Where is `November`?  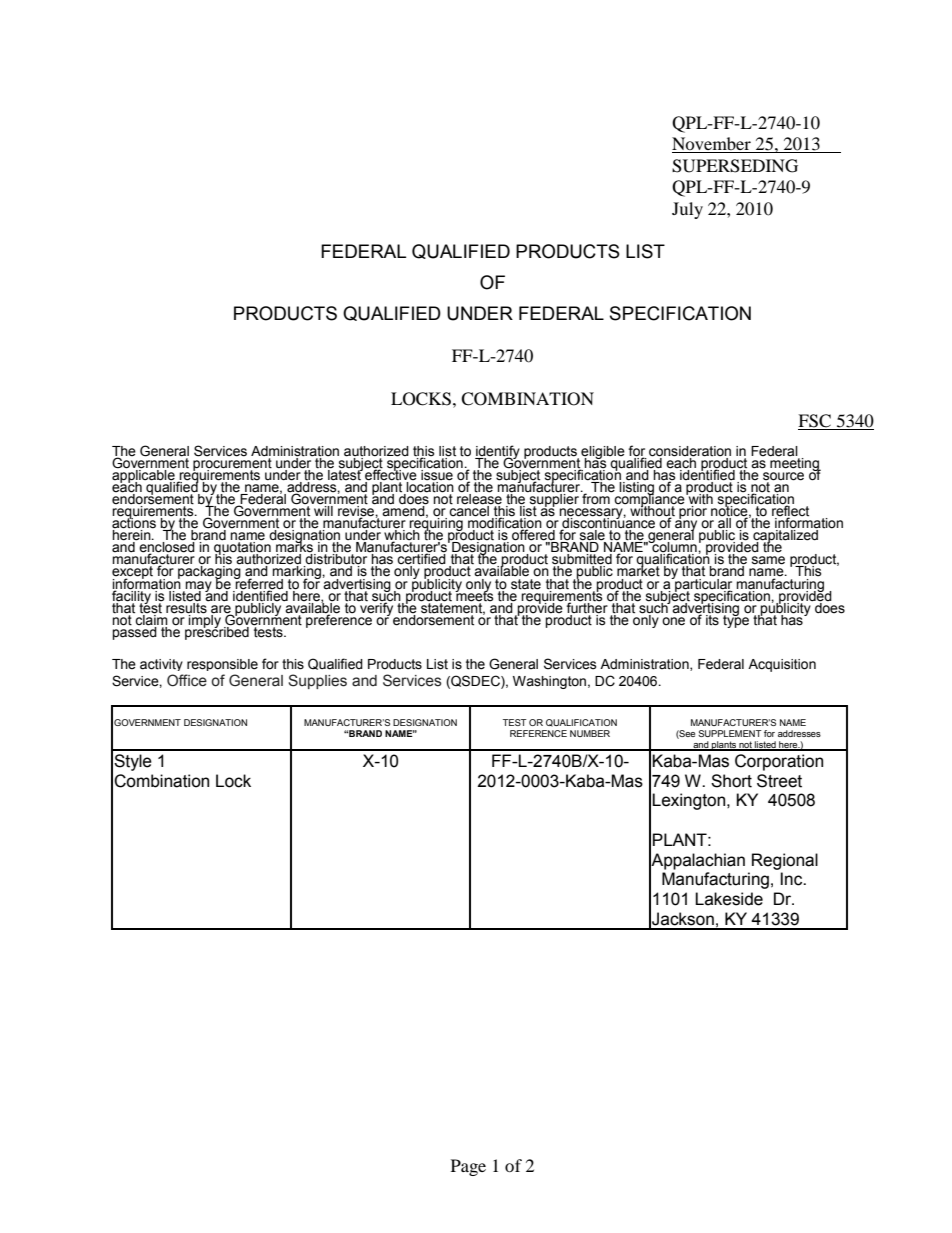
November is located at coordinates (712, 145).
